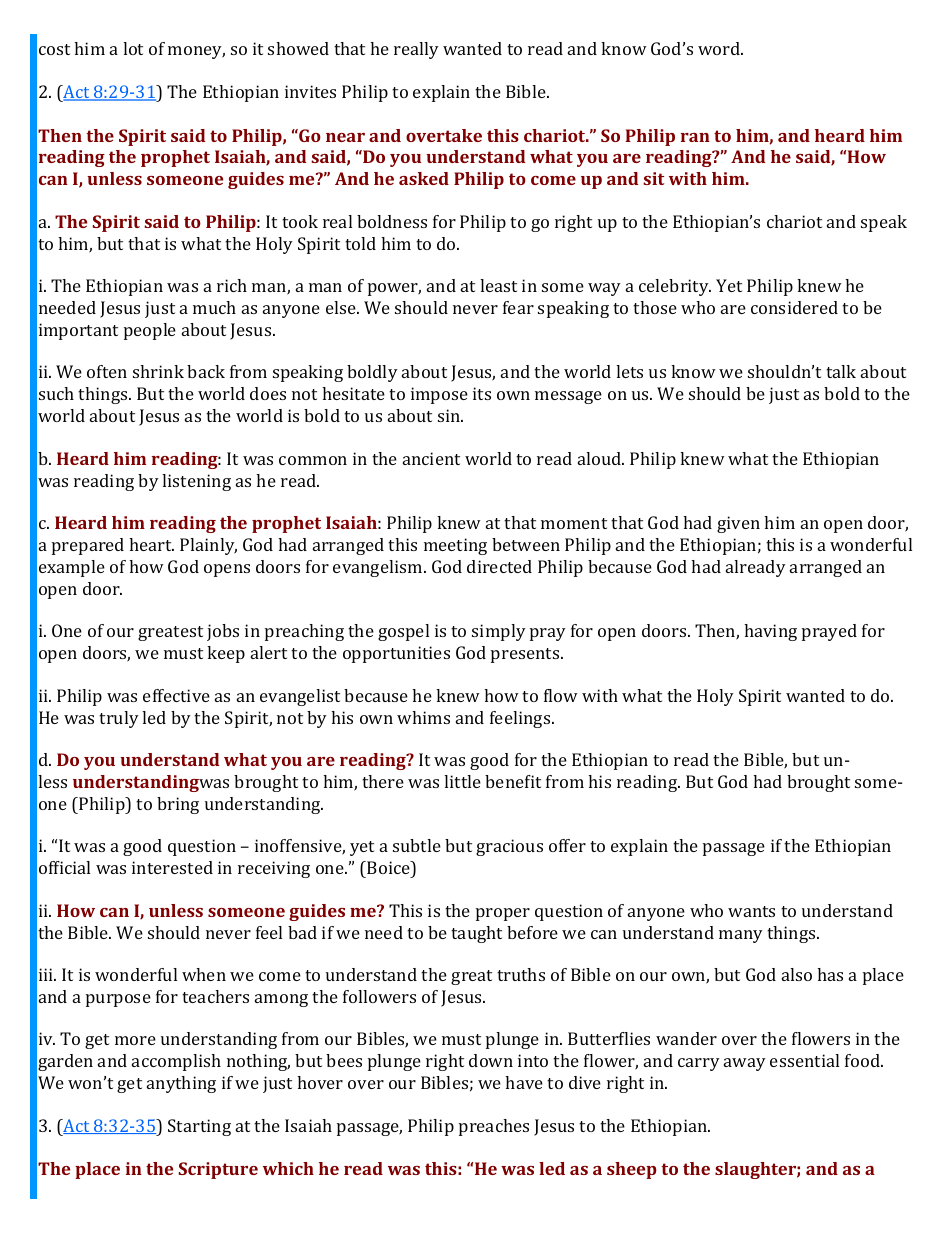  What do you see at coordinates (450, 415) in the page?
I see `sin` at bounding box center [450, 415].
